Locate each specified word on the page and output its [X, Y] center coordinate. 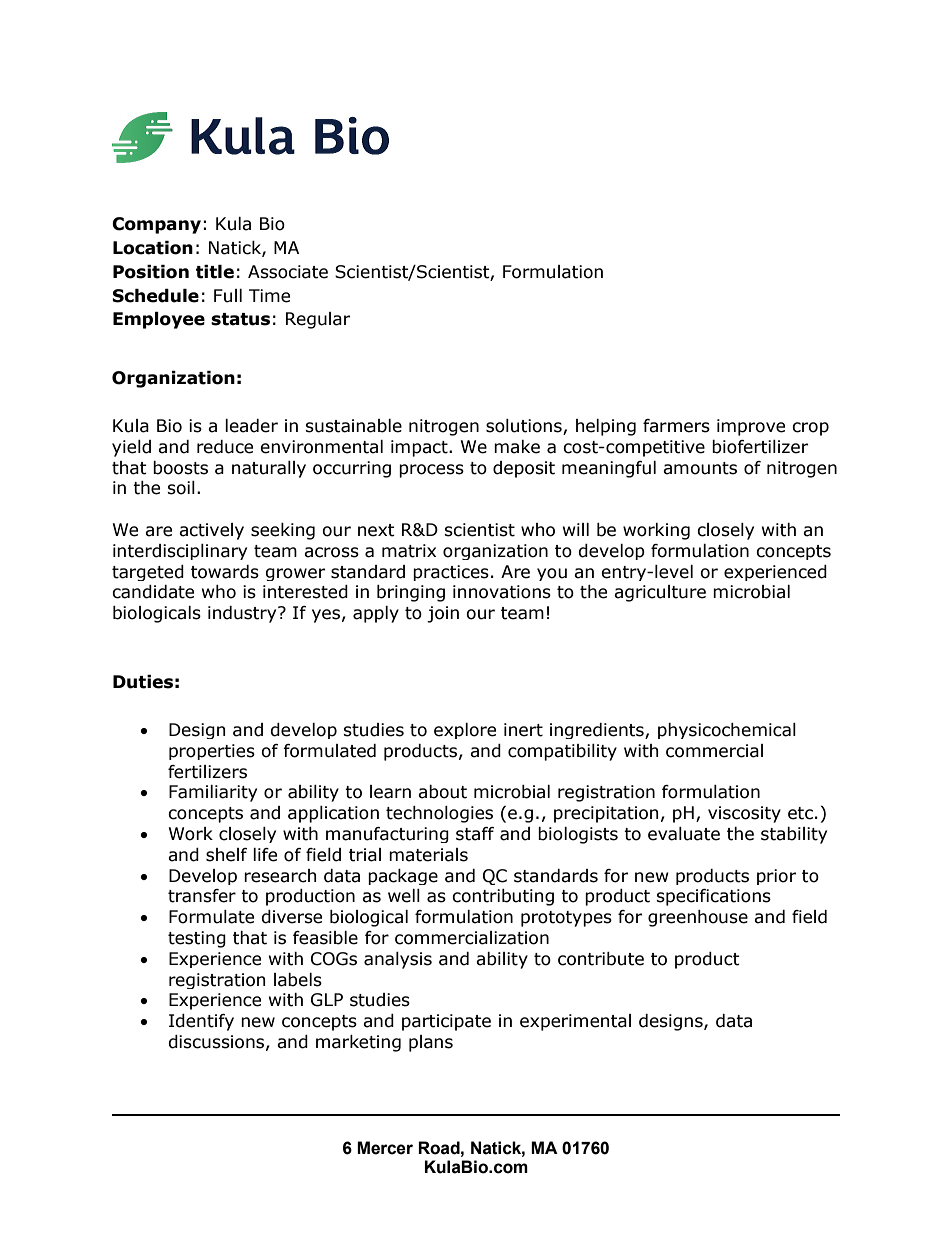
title [215, 272]
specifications [713, 897]
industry [243, 614]
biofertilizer [760, 447]
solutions [525, 427]
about [442, 792]
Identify [201, 1022]
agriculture [660, 593]
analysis [398, 960]
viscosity [744, 814]
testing [197, 939]
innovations [502, 592]
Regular [318, 320]
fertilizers [207, 772]
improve [751, 427]
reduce [225, 447]
